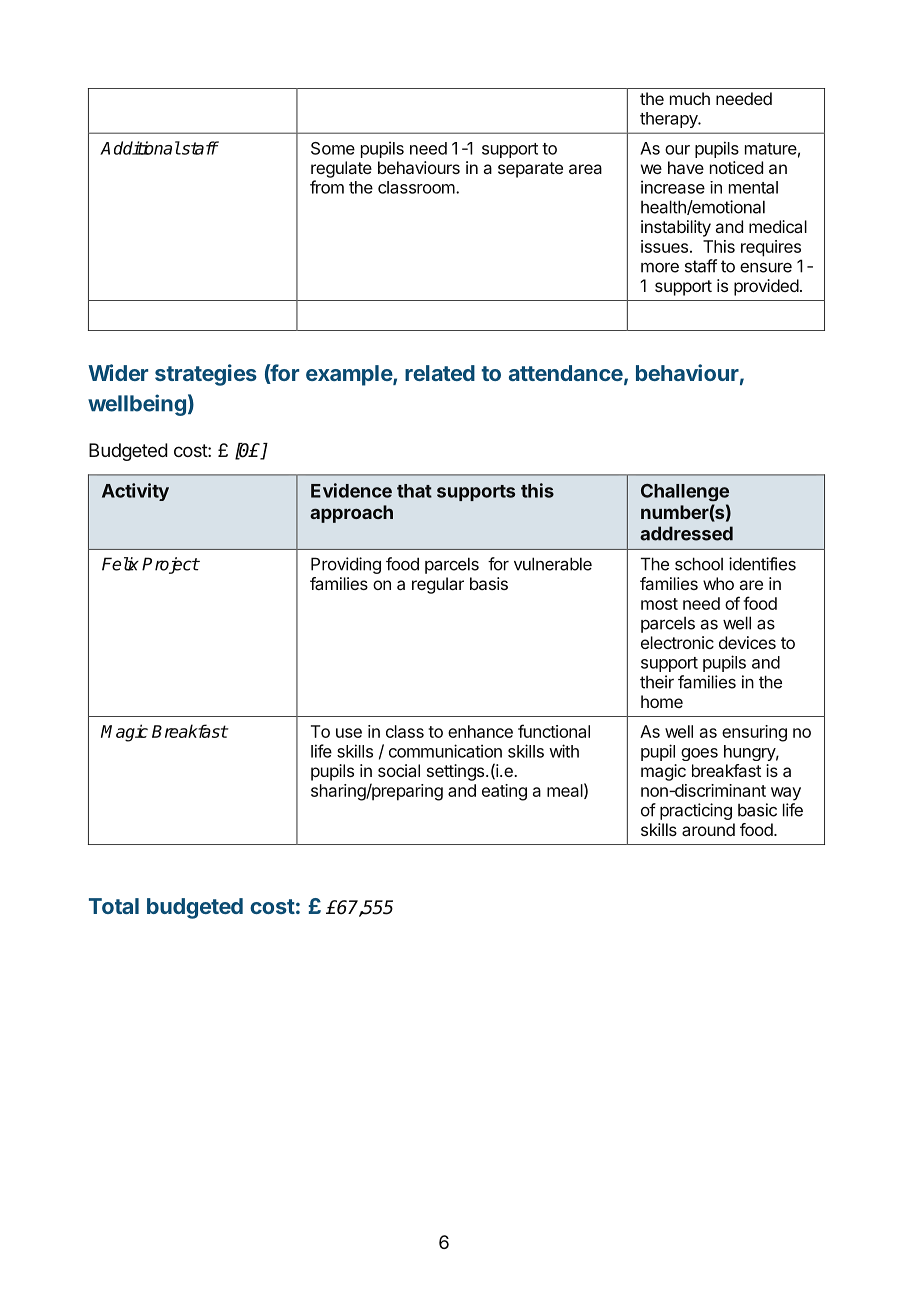 The height and width of the page is (1308, 924). What do you see at coordinates (114, 906) in the page?
I see `Total` at bounding box center [114, 906].
